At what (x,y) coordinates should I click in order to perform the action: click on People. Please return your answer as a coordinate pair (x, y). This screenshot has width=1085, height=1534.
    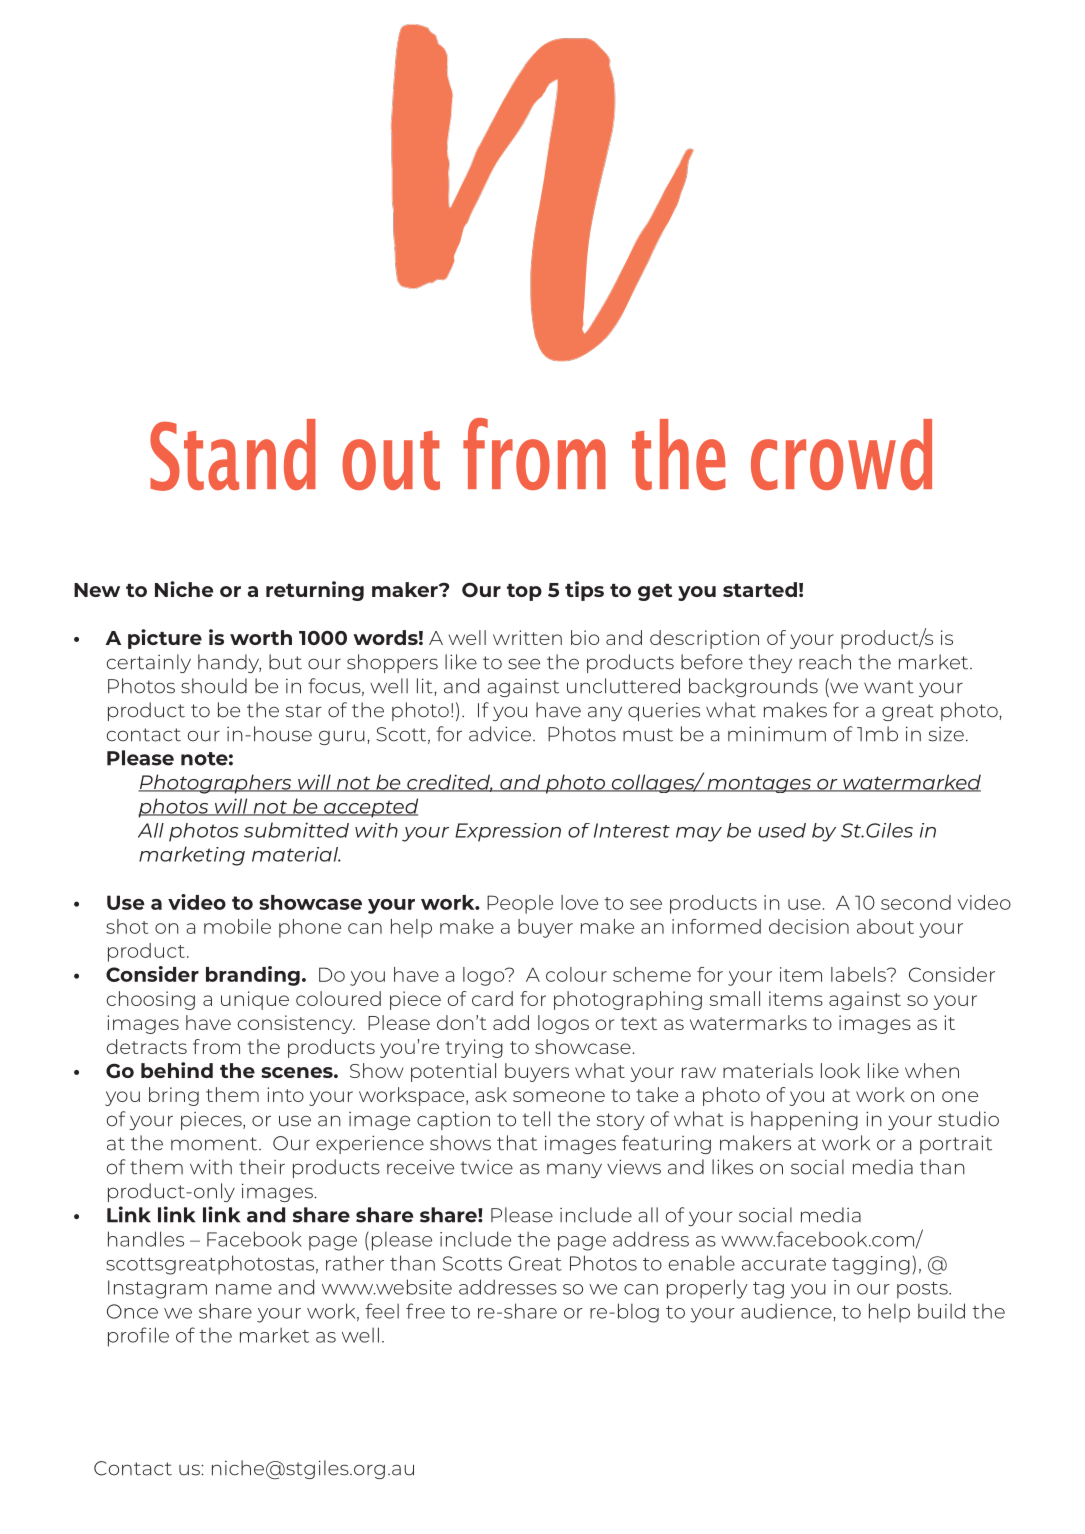
    Looking at the image, I should click on (520, 904).
